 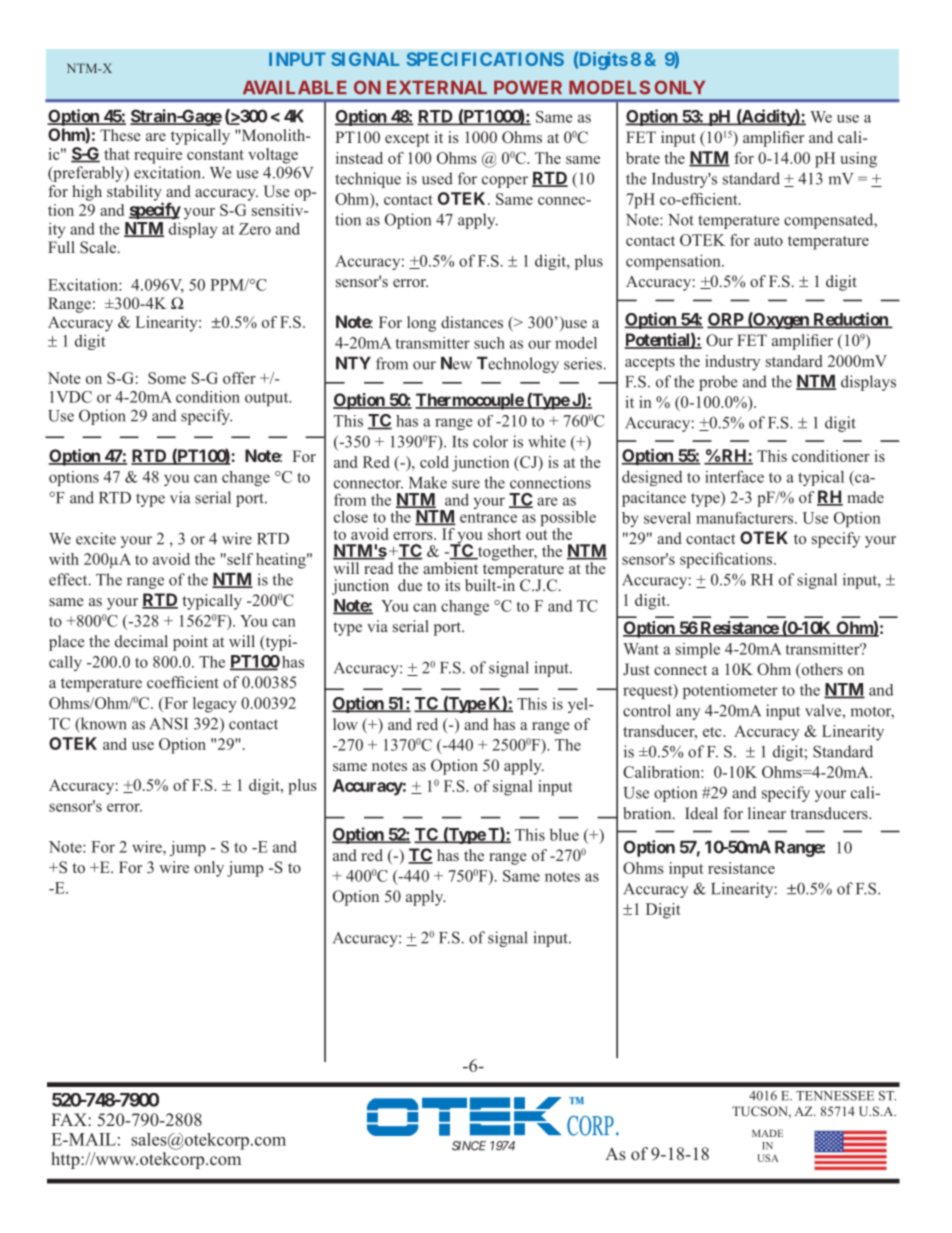 I want to click on entrance, so click(x=488, y=517).
